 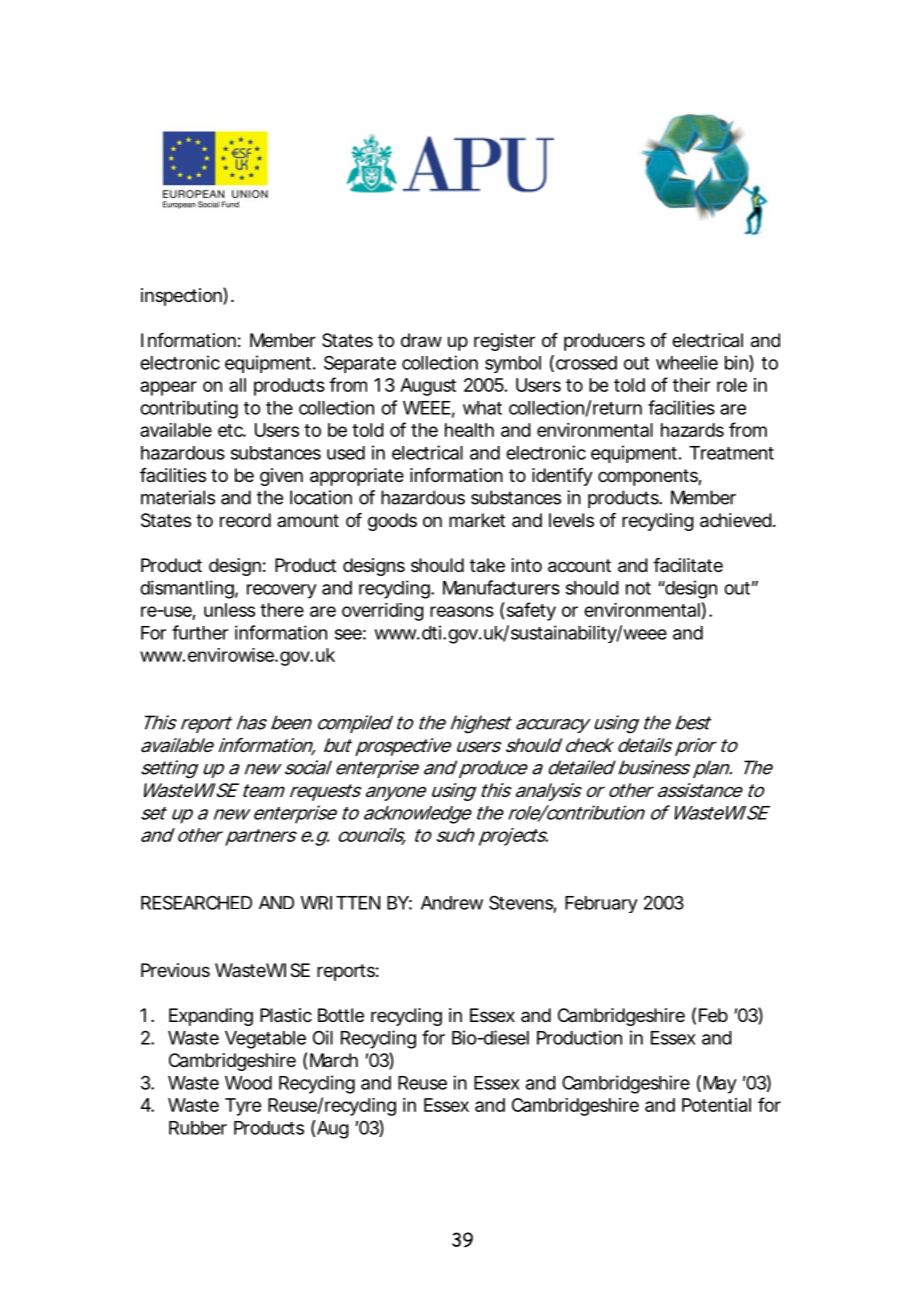 I want to click on Tyre, so click(x=243, y=1107).
